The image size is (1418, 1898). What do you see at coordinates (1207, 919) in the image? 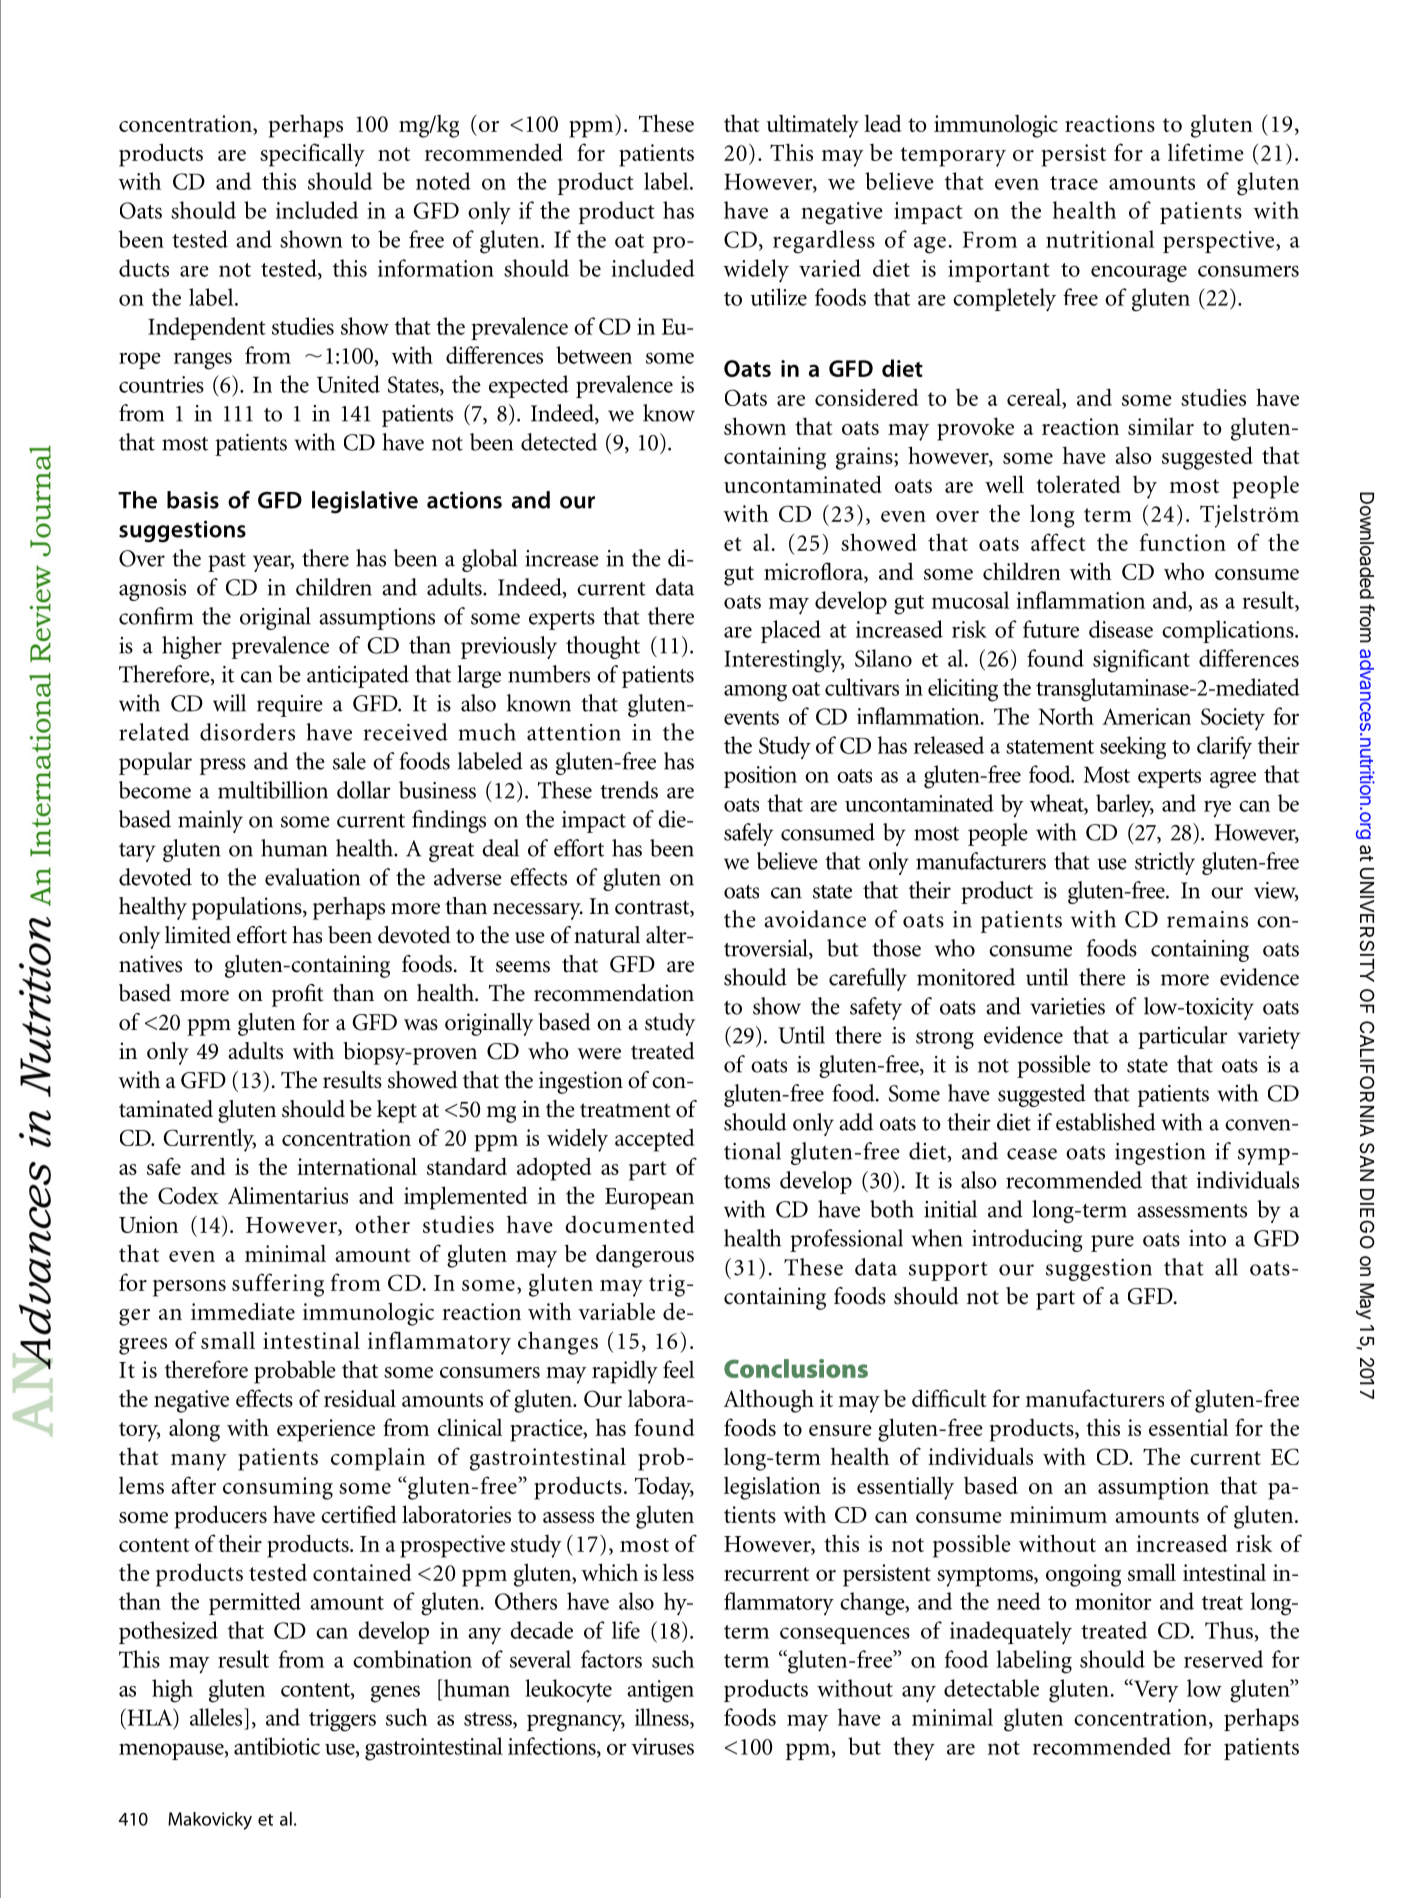
I see `remains` at bounding box center [1207, 919].
